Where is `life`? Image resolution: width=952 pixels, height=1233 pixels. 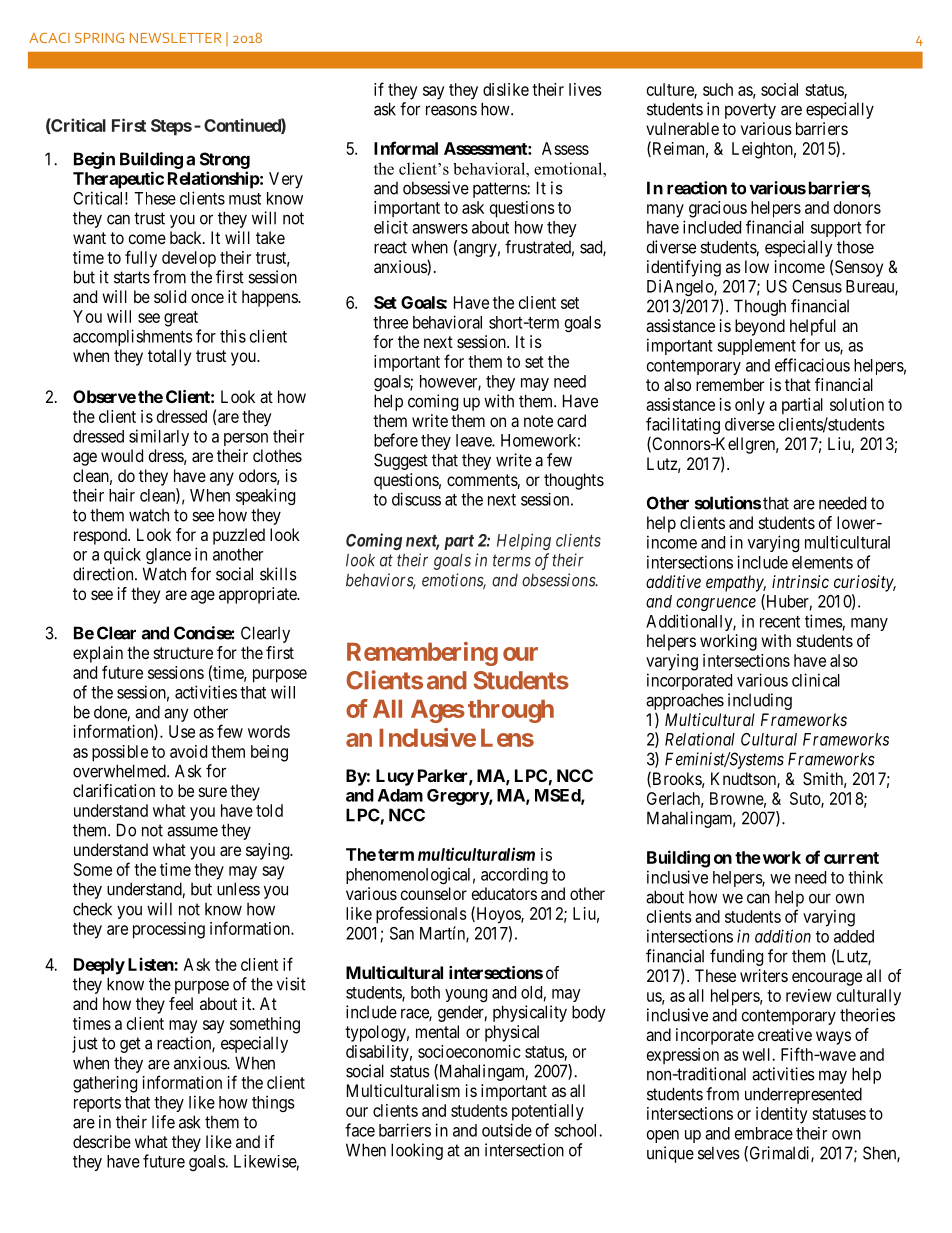 life is located at coordinates (163, 1122).
